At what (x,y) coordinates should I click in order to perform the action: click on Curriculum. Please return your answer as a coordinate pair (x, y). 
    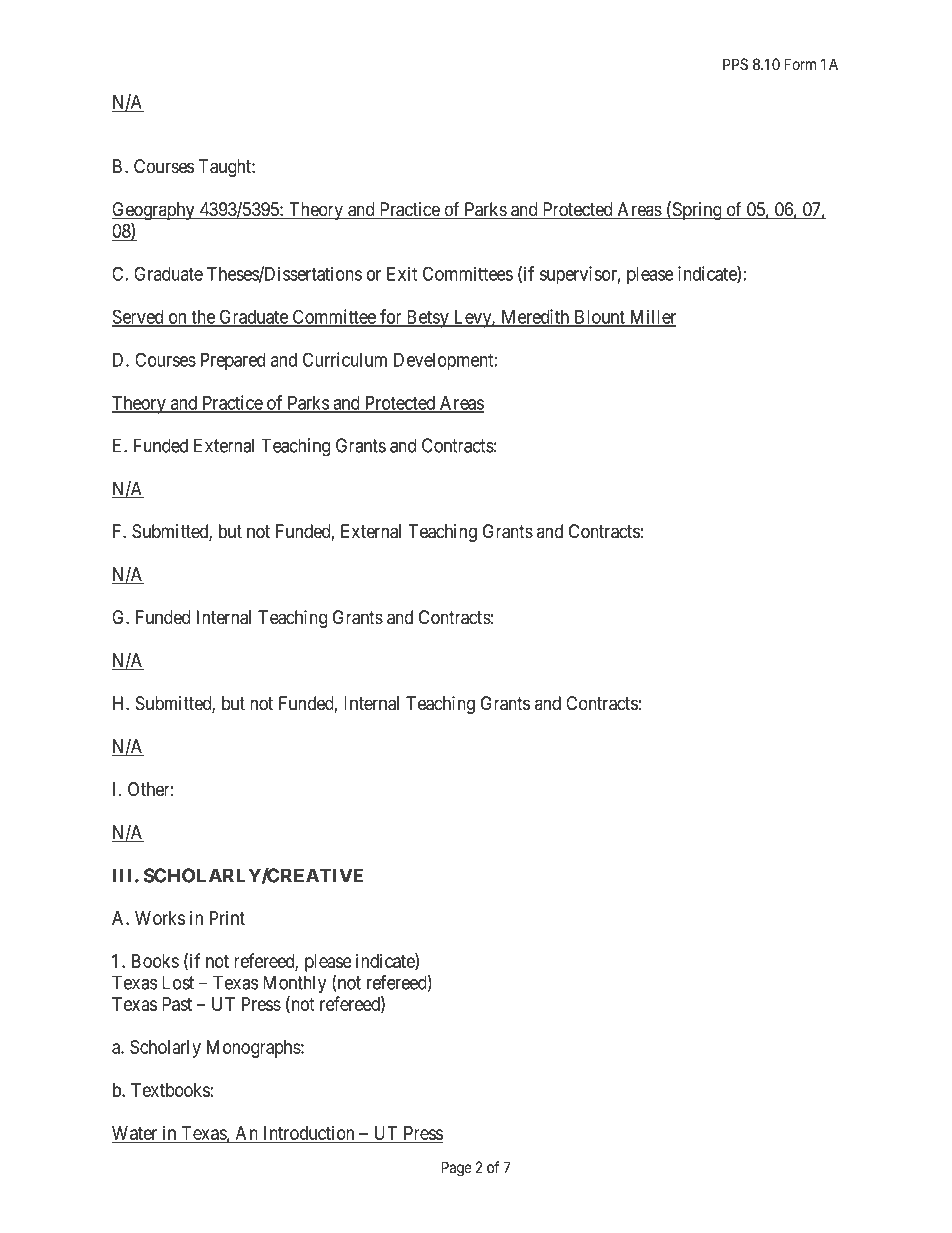
    Looking at the image, I should click on (345, 359).
